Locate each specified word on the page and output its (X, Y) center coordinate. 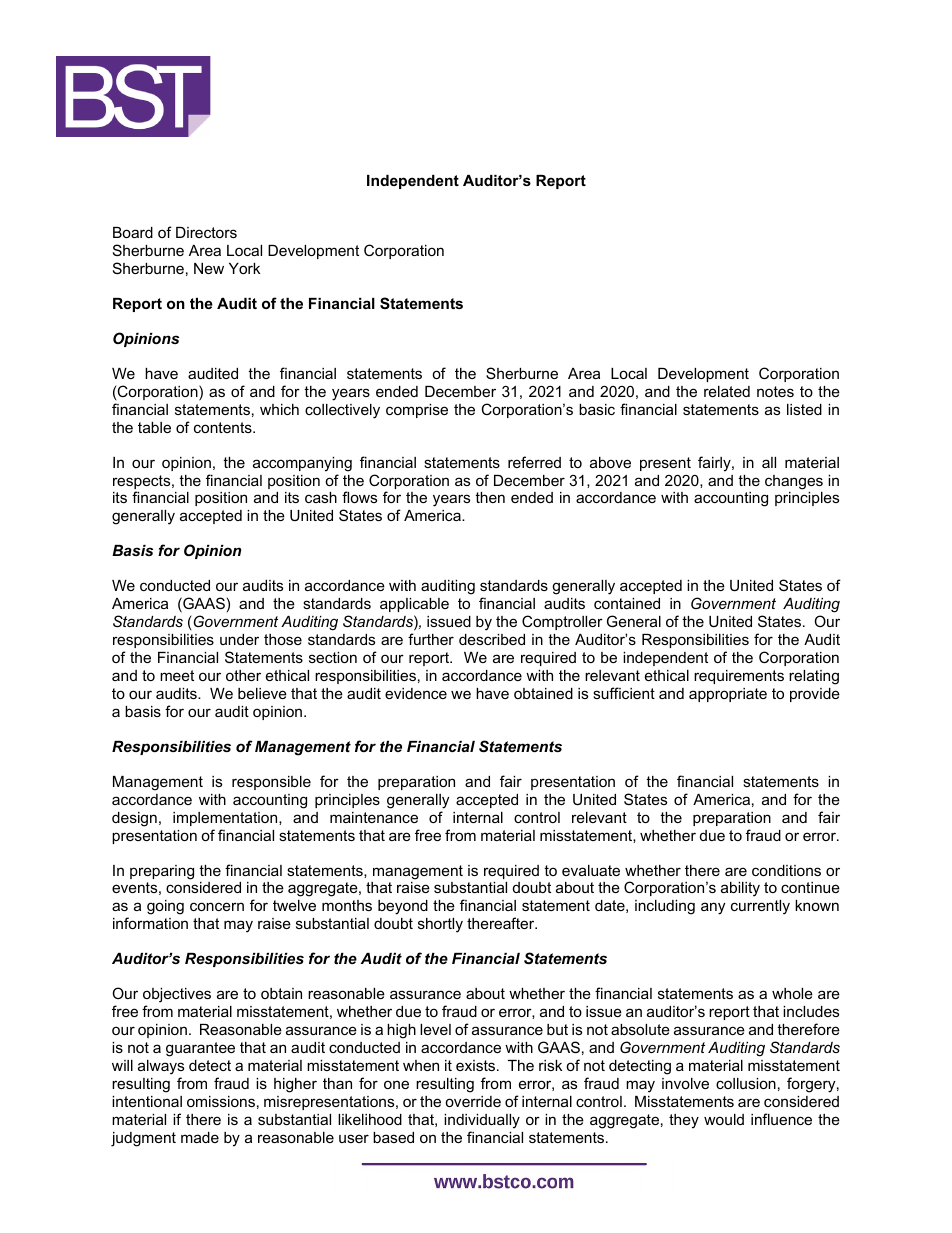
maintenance (374, 817)
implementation (226, 819)
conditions (786, 870)
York (244, 268)
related (727, 391)
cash (321, 497)
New (209, 268)
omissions (221, 1101)
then (490, 497)
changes (794, 482)
